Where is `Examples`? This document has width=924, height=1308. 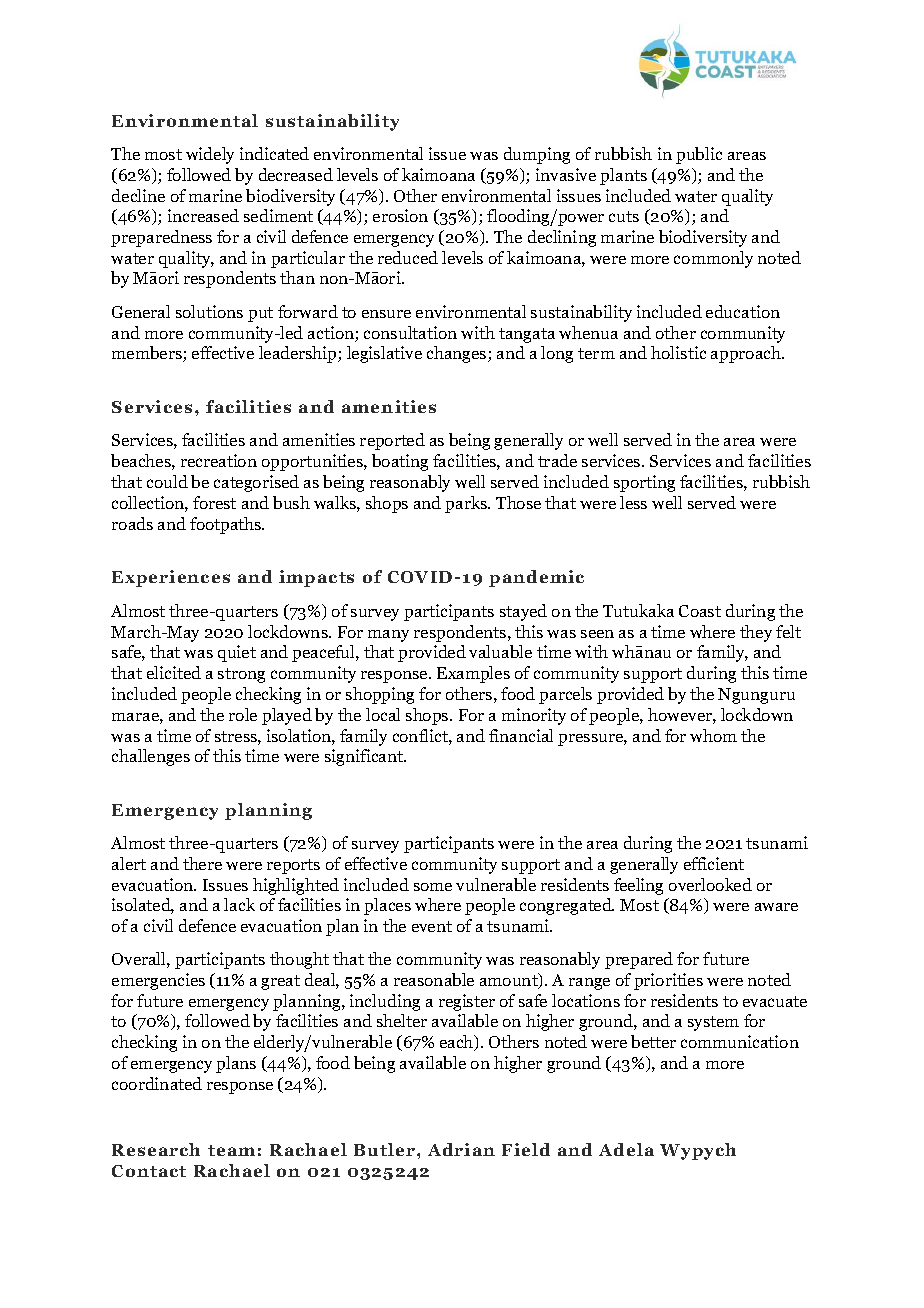
Examples is located at coordinates (473, 674).
